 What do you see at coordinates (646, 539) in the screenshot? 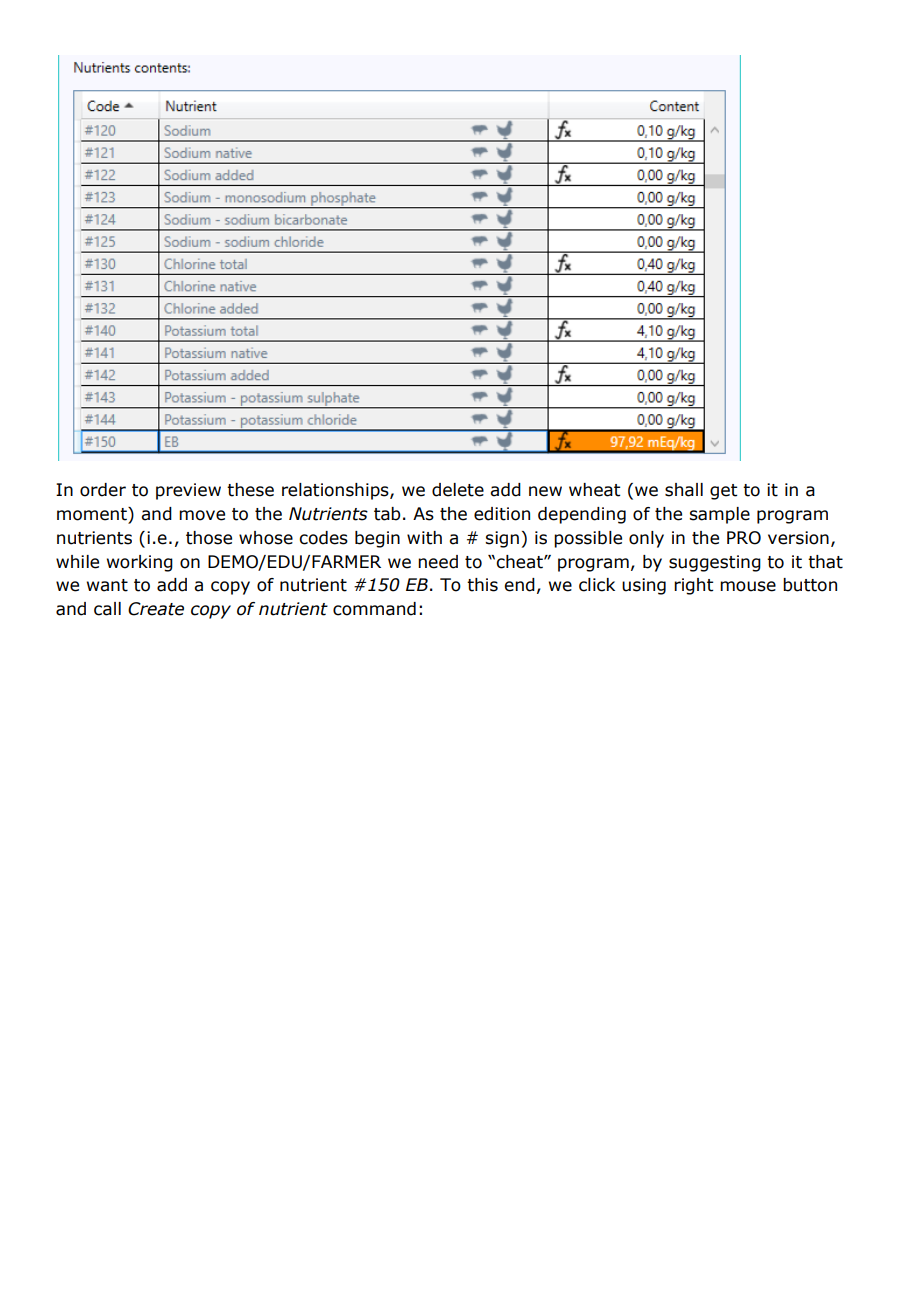
I see `only` at bounding box center [646, 539].
